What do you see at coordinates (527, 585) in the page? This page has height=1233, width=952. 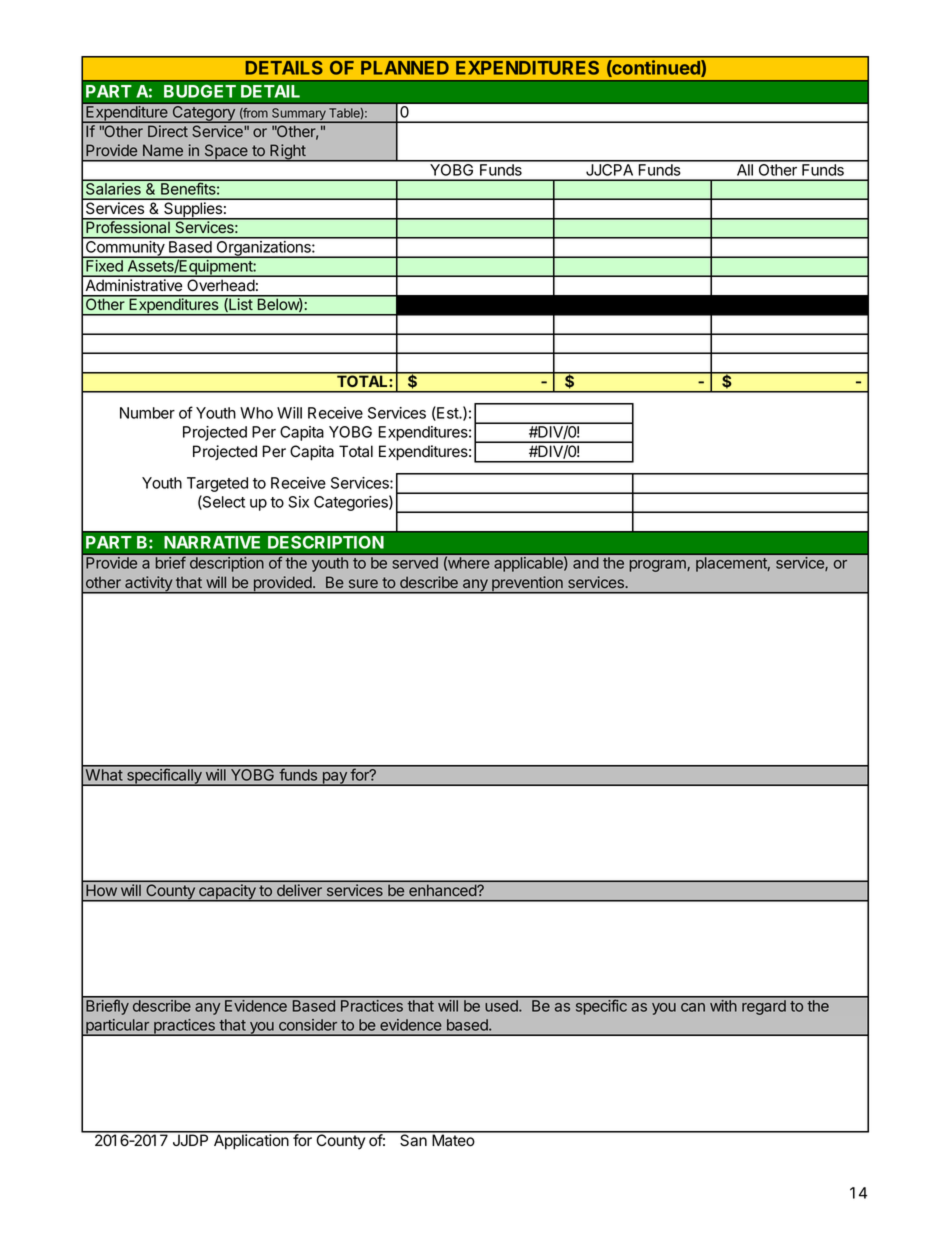 I see `prevention` at bounding box center [527, 585].
